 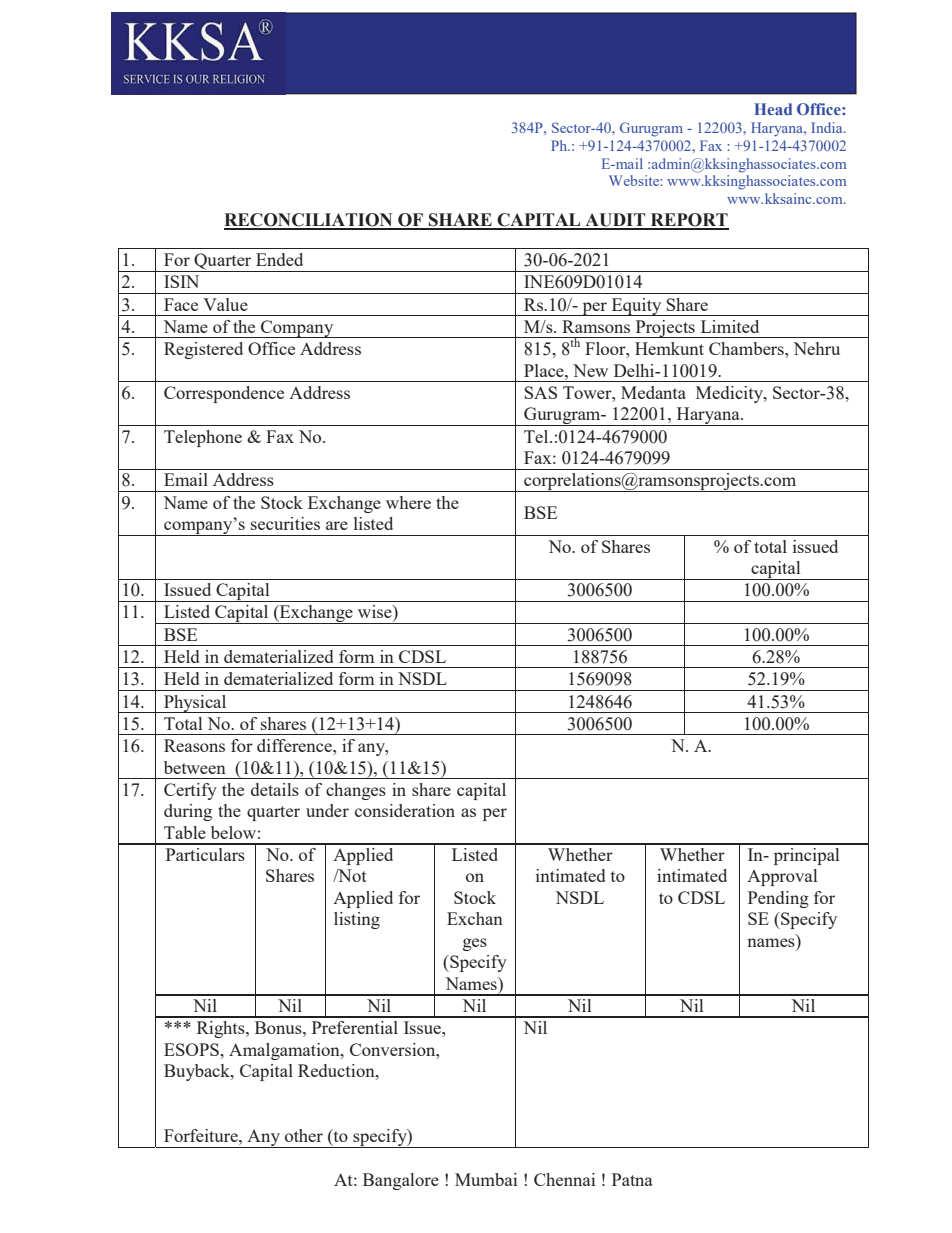 I want to click on Mumbai, so click(x=486, y=1179).
